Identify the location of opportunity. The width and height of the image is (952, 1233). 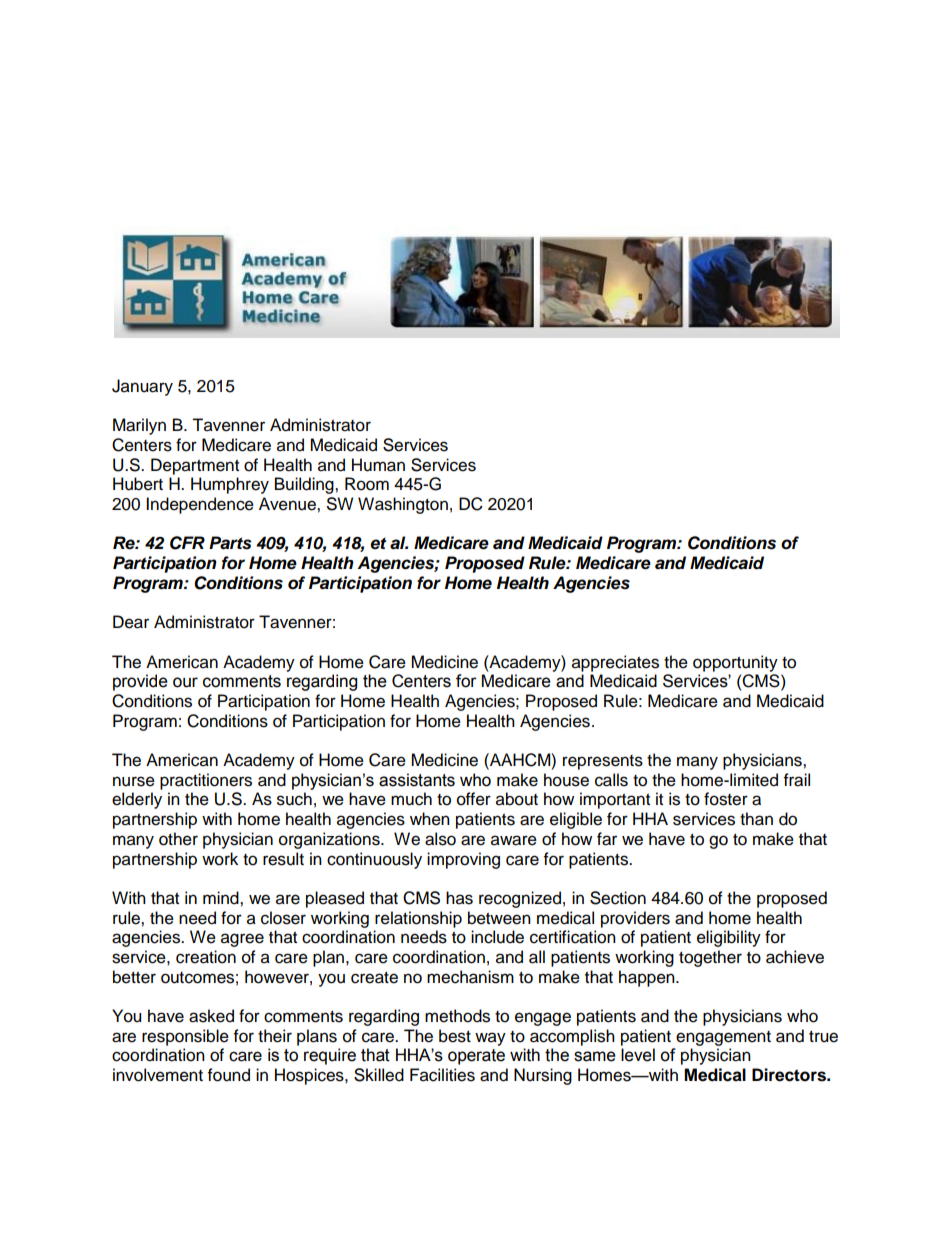
(735, 663).
